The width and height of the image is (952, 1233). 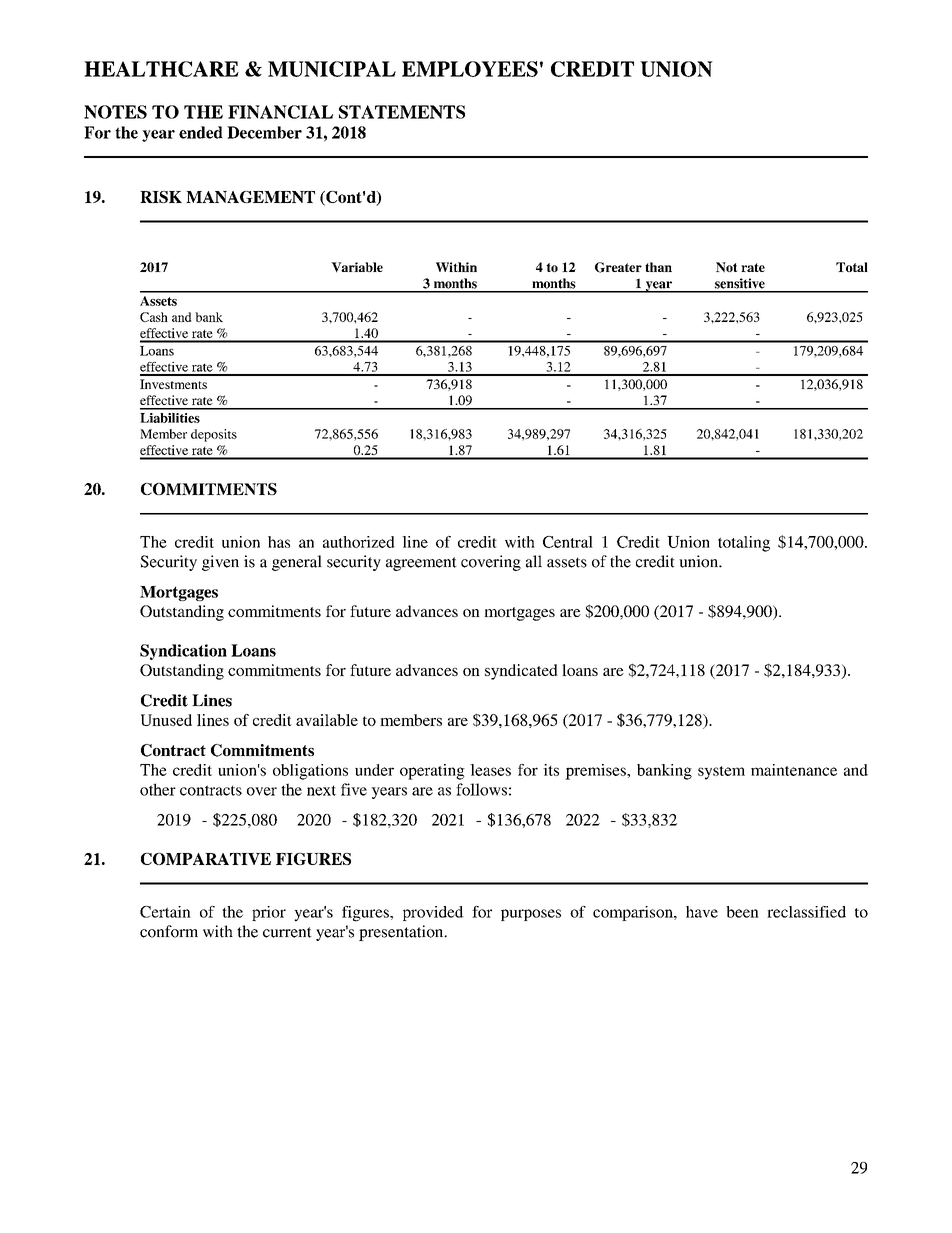 What do you see at coordinates (161, 69) in the image?
I see `HEALTHCARE` at bounding box center [161, 69].
